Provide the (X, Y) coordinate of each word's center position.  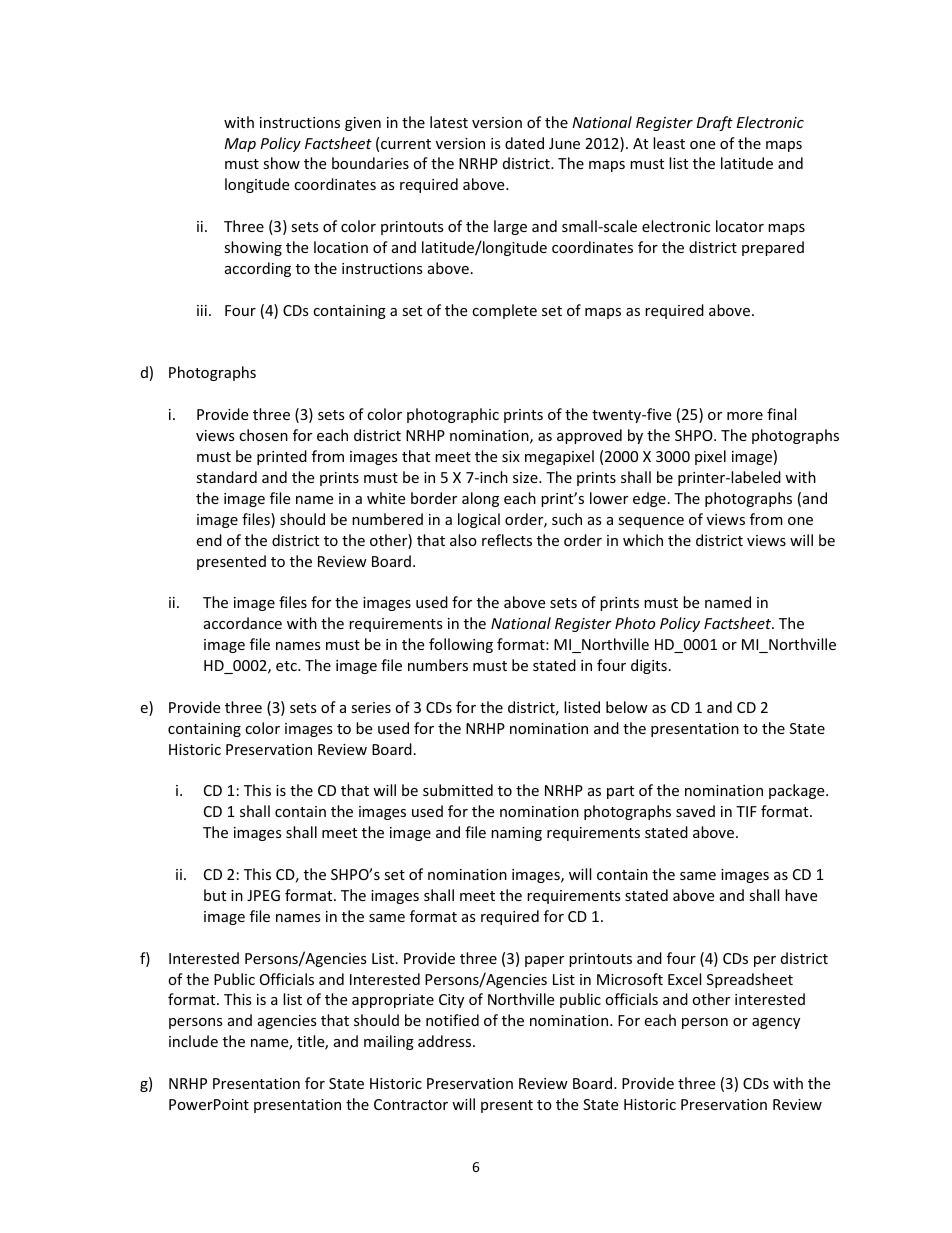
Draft (715, 123)
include (193, 1041)
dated (524, 143)
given (363, 124)
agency (776, 1023)
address (446, 1041)
